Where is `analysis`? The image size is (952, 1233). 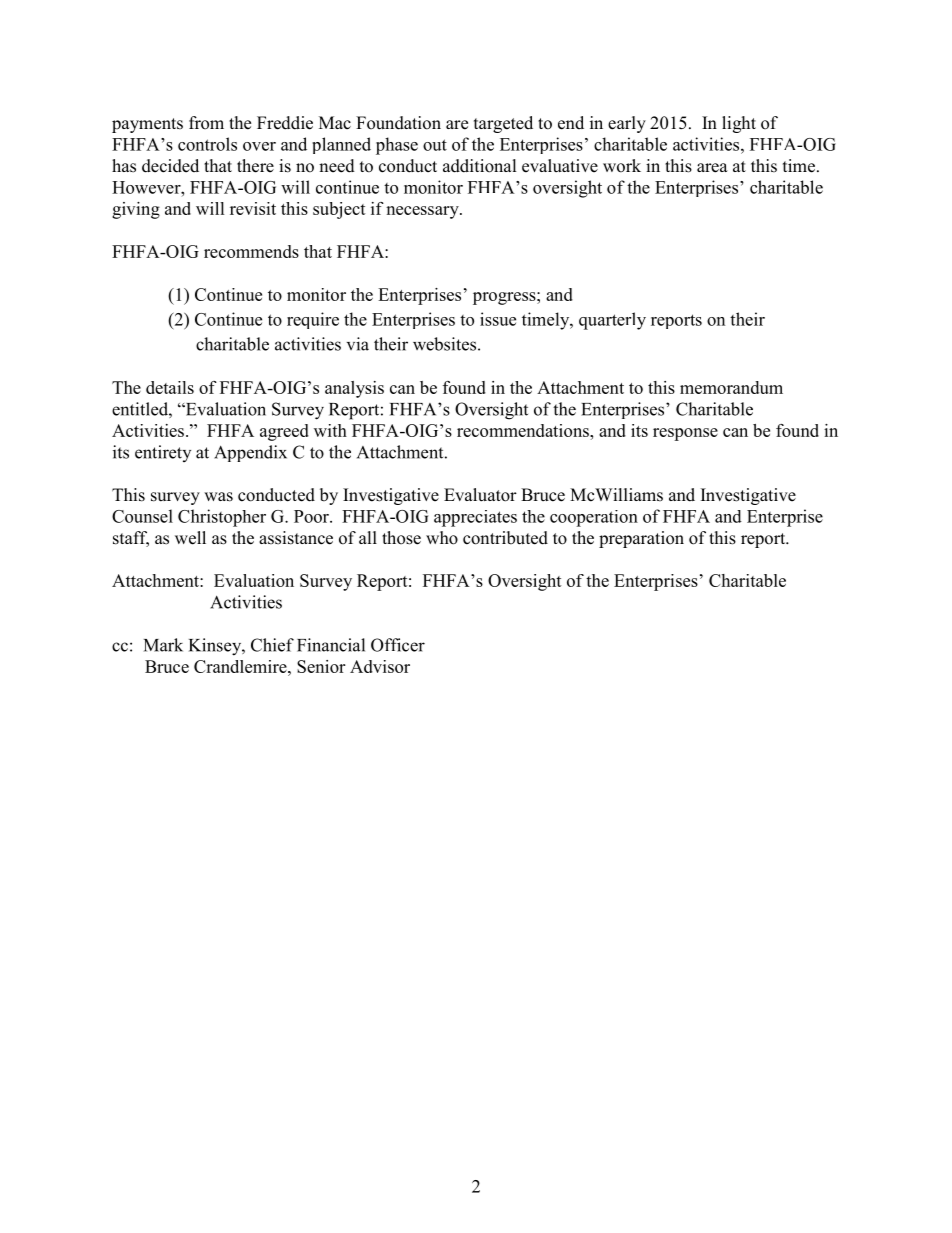 analysis is located at coordinates (354, 389).
